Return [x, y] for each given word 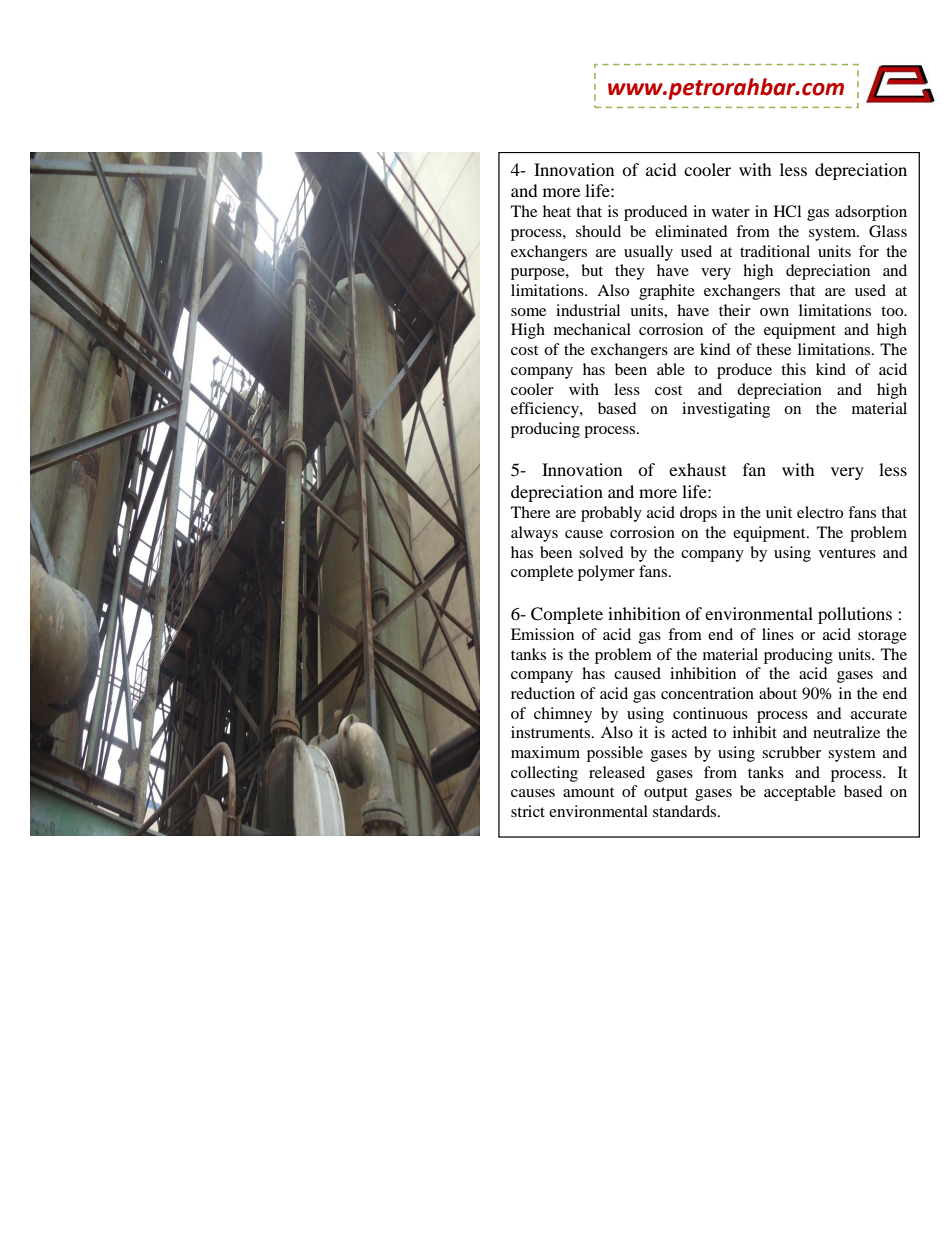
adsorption [871, 213]
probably [611, 514]
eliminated [691, 231]
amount [588, 792]
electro [820, 512]
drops [698, 514]
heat [557, 211]
